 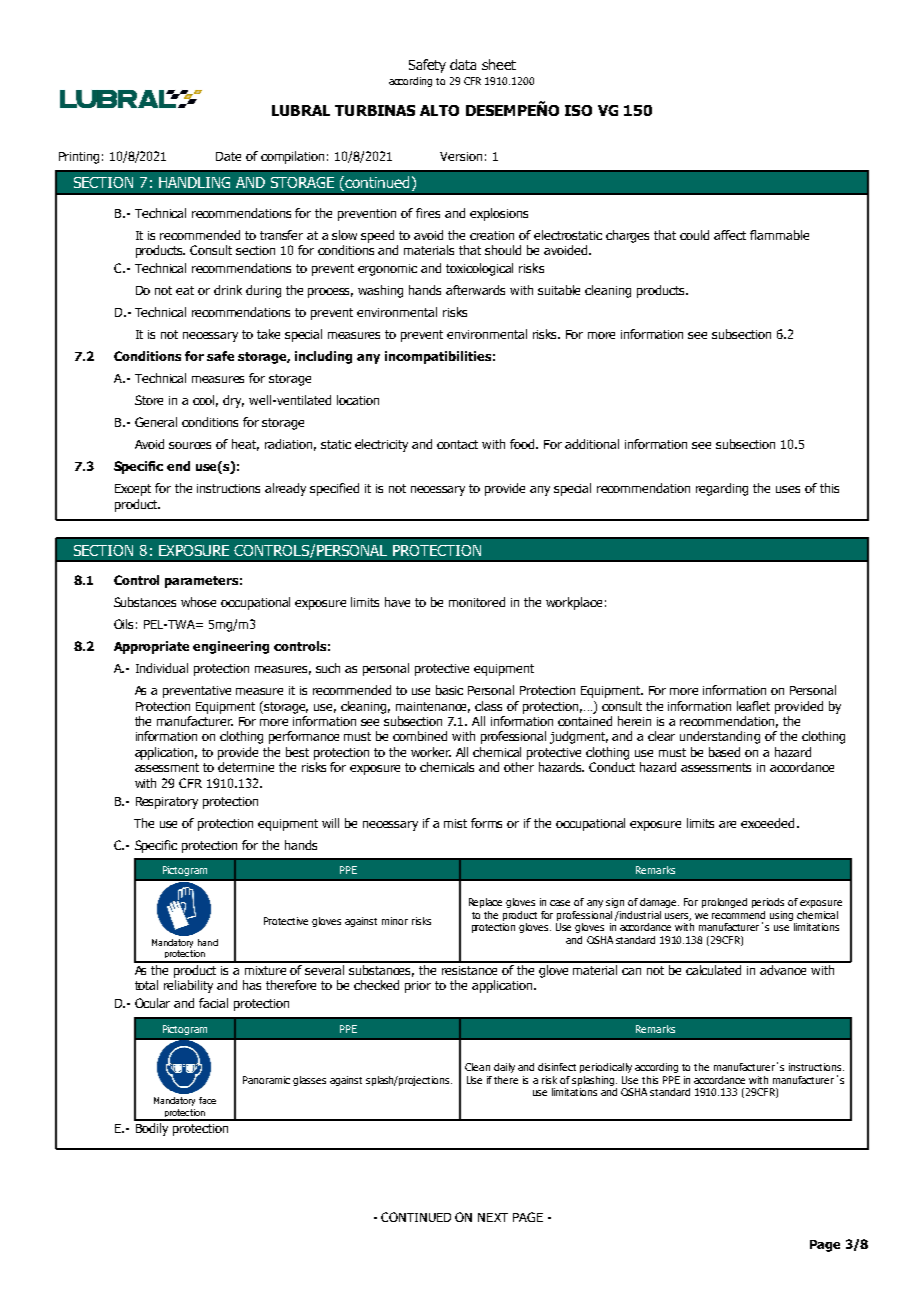 I want to click on Date, so click(x=228, y=156).
